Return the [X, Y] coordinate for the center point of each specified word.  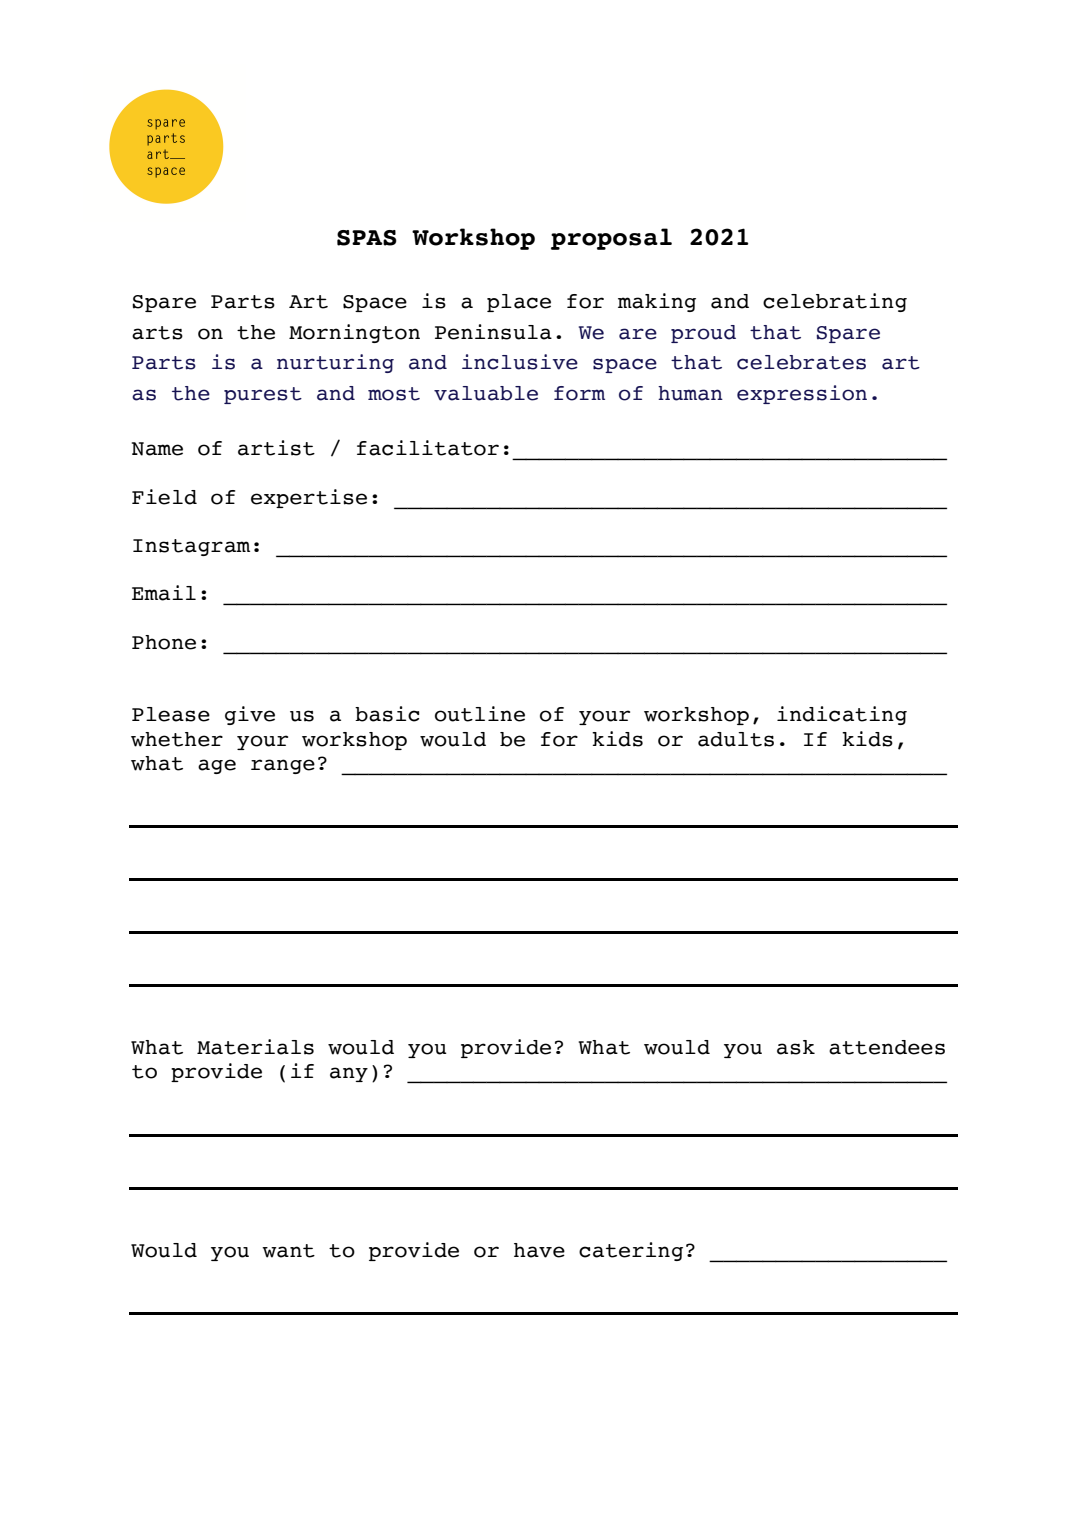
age [217, 766]
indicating [842, 715]
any [349, 1074]
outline [480, 714]
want [288, 1251]
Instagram [191, 547]
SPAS [367, 238]
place [519, 303]
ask [796, 1047]
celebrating [835, 302]
